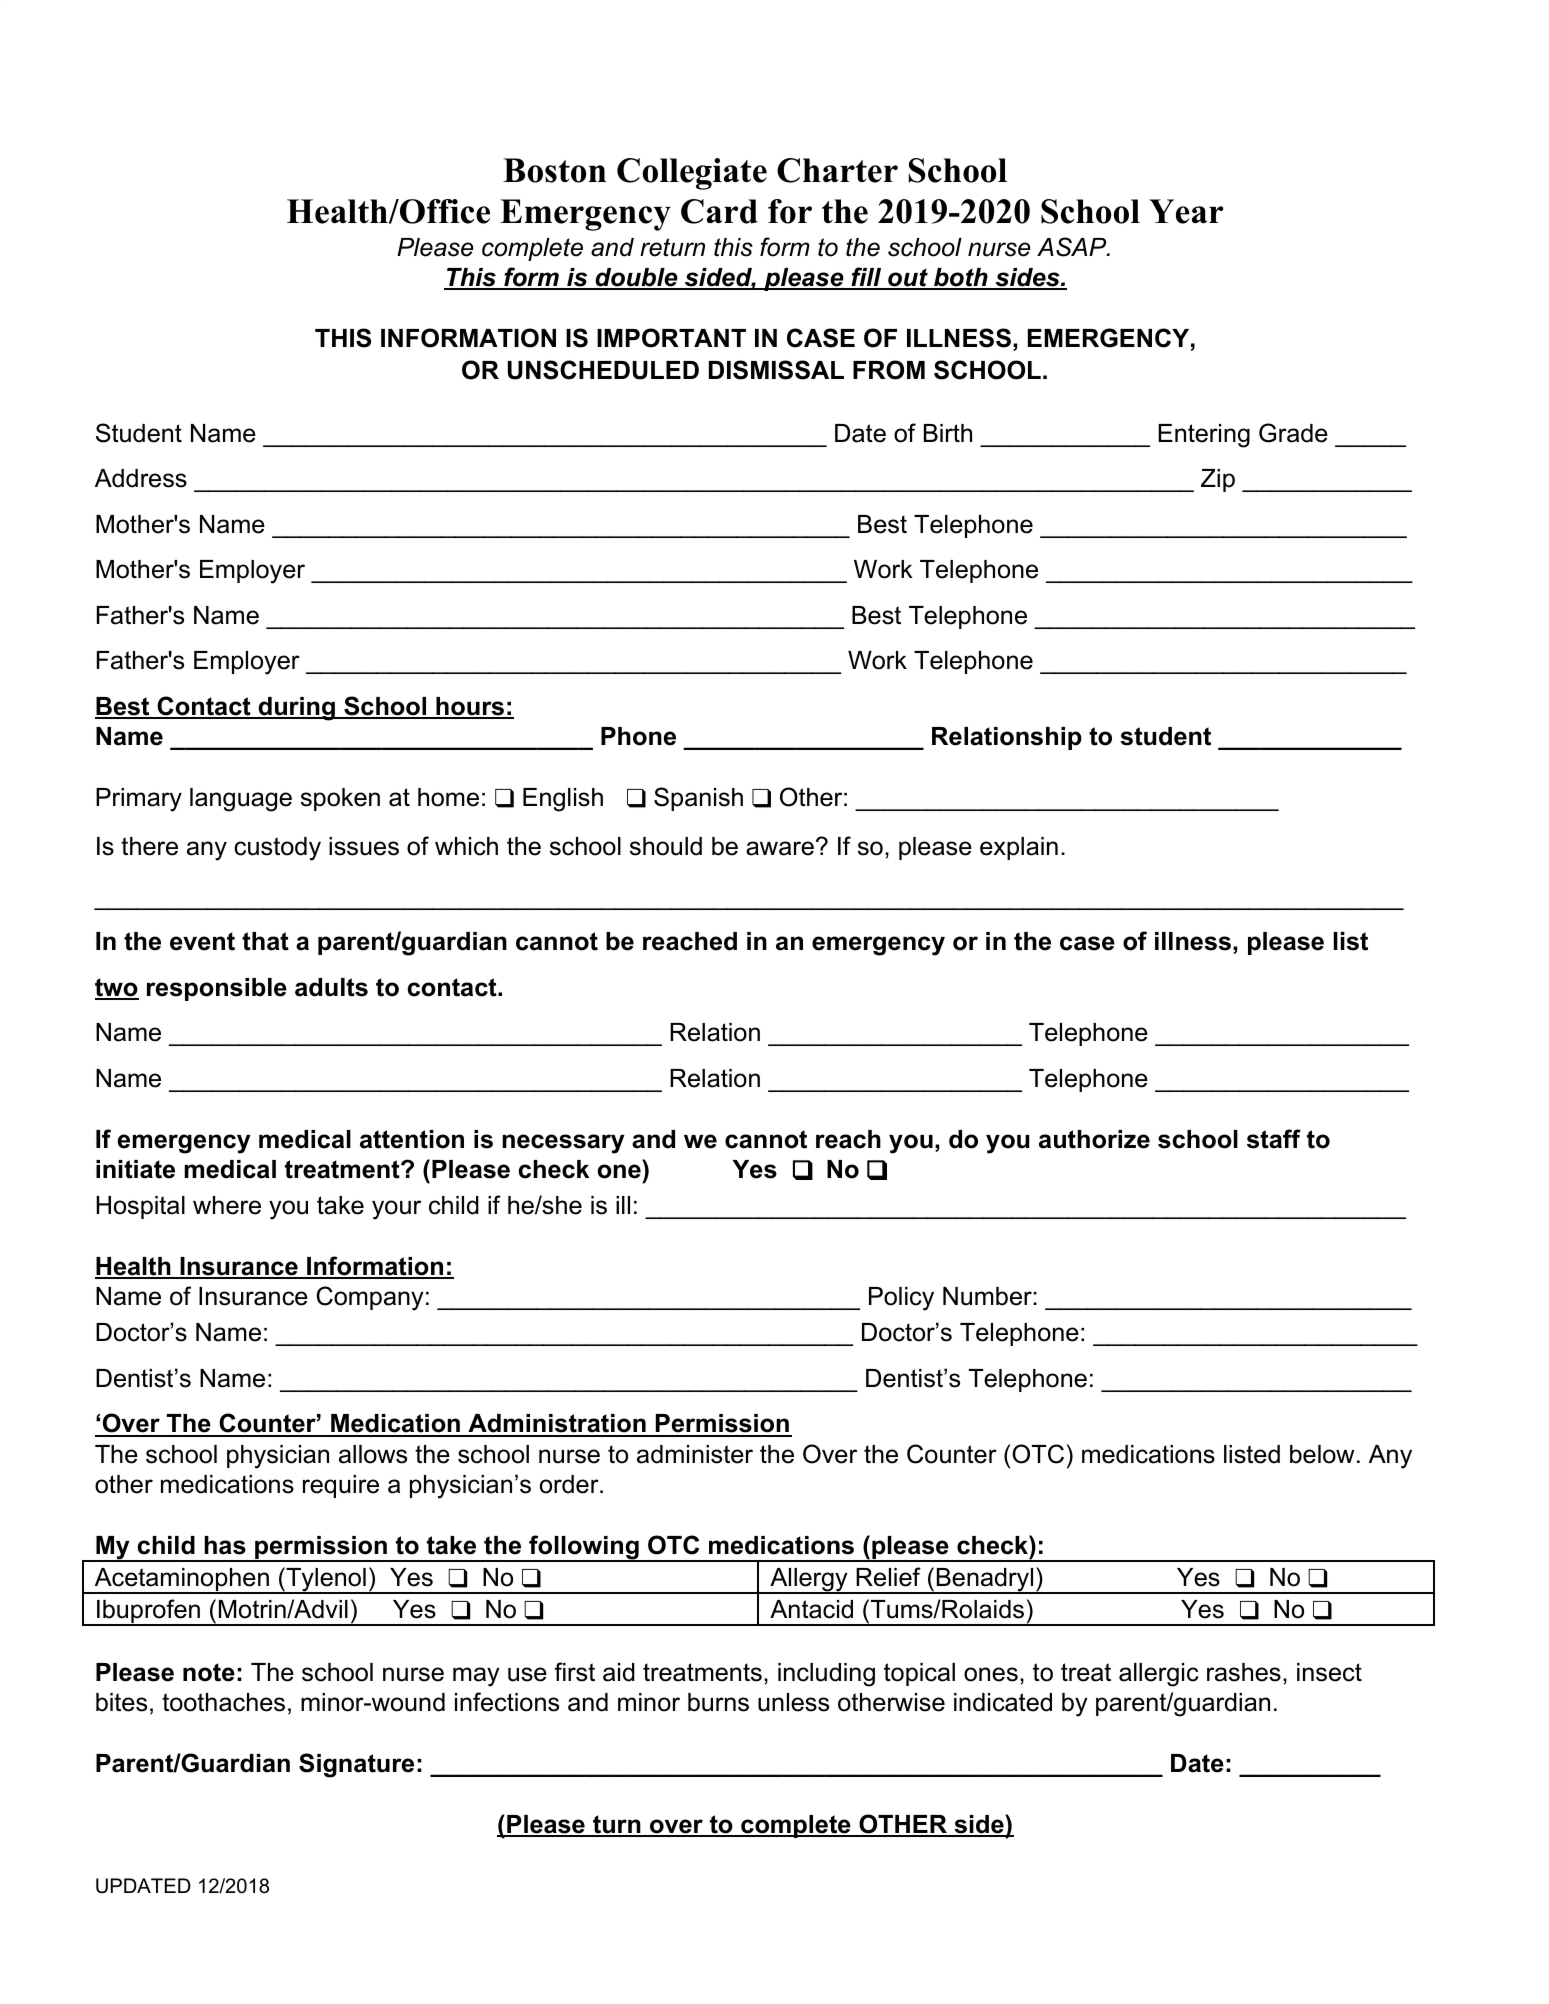  What do you see at coordinates (265, 941) in the screenshot?
I see `that` at bounding box center [265, 941].
